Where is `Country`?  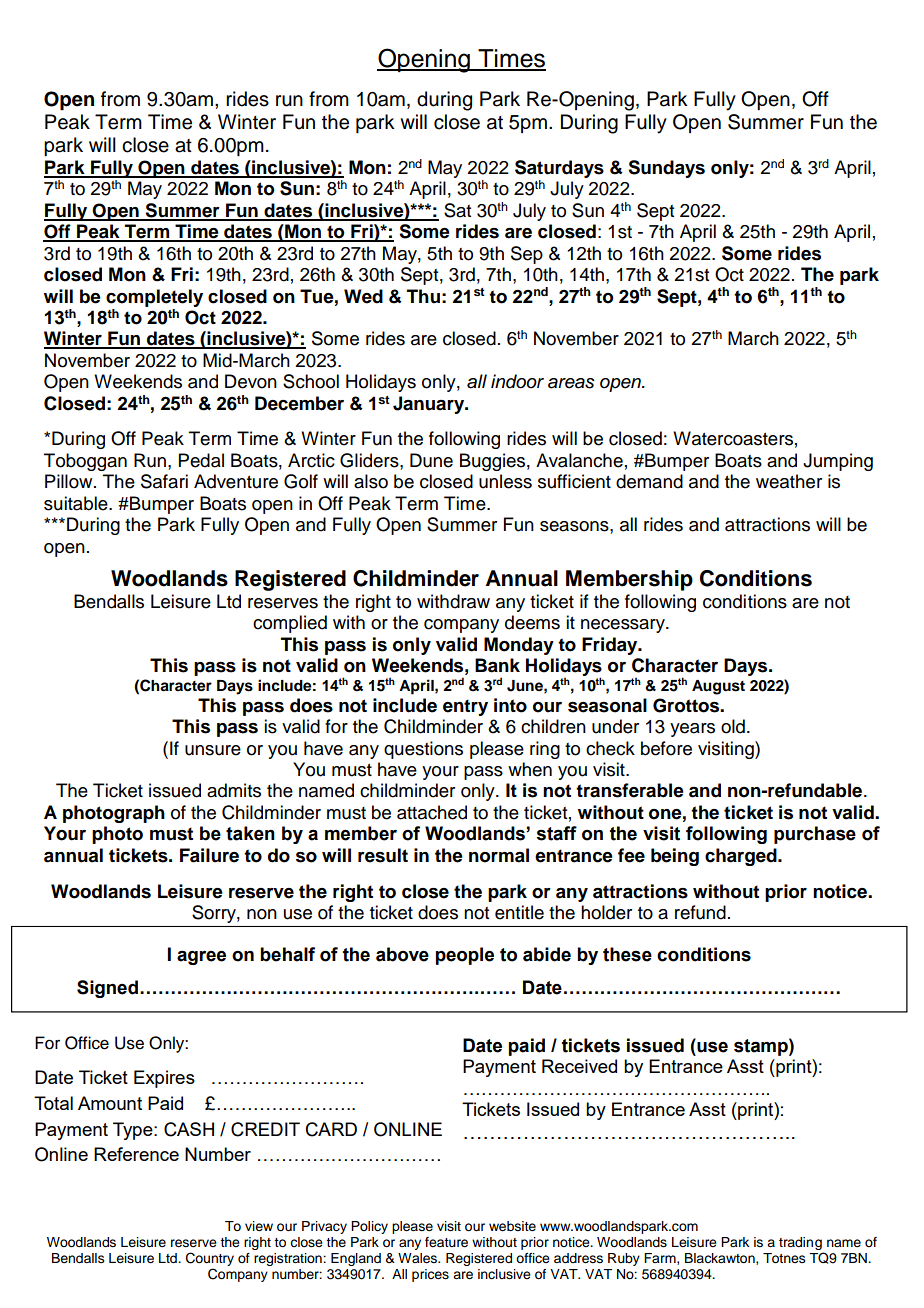
Country is located at coordinates (210, 1260).
